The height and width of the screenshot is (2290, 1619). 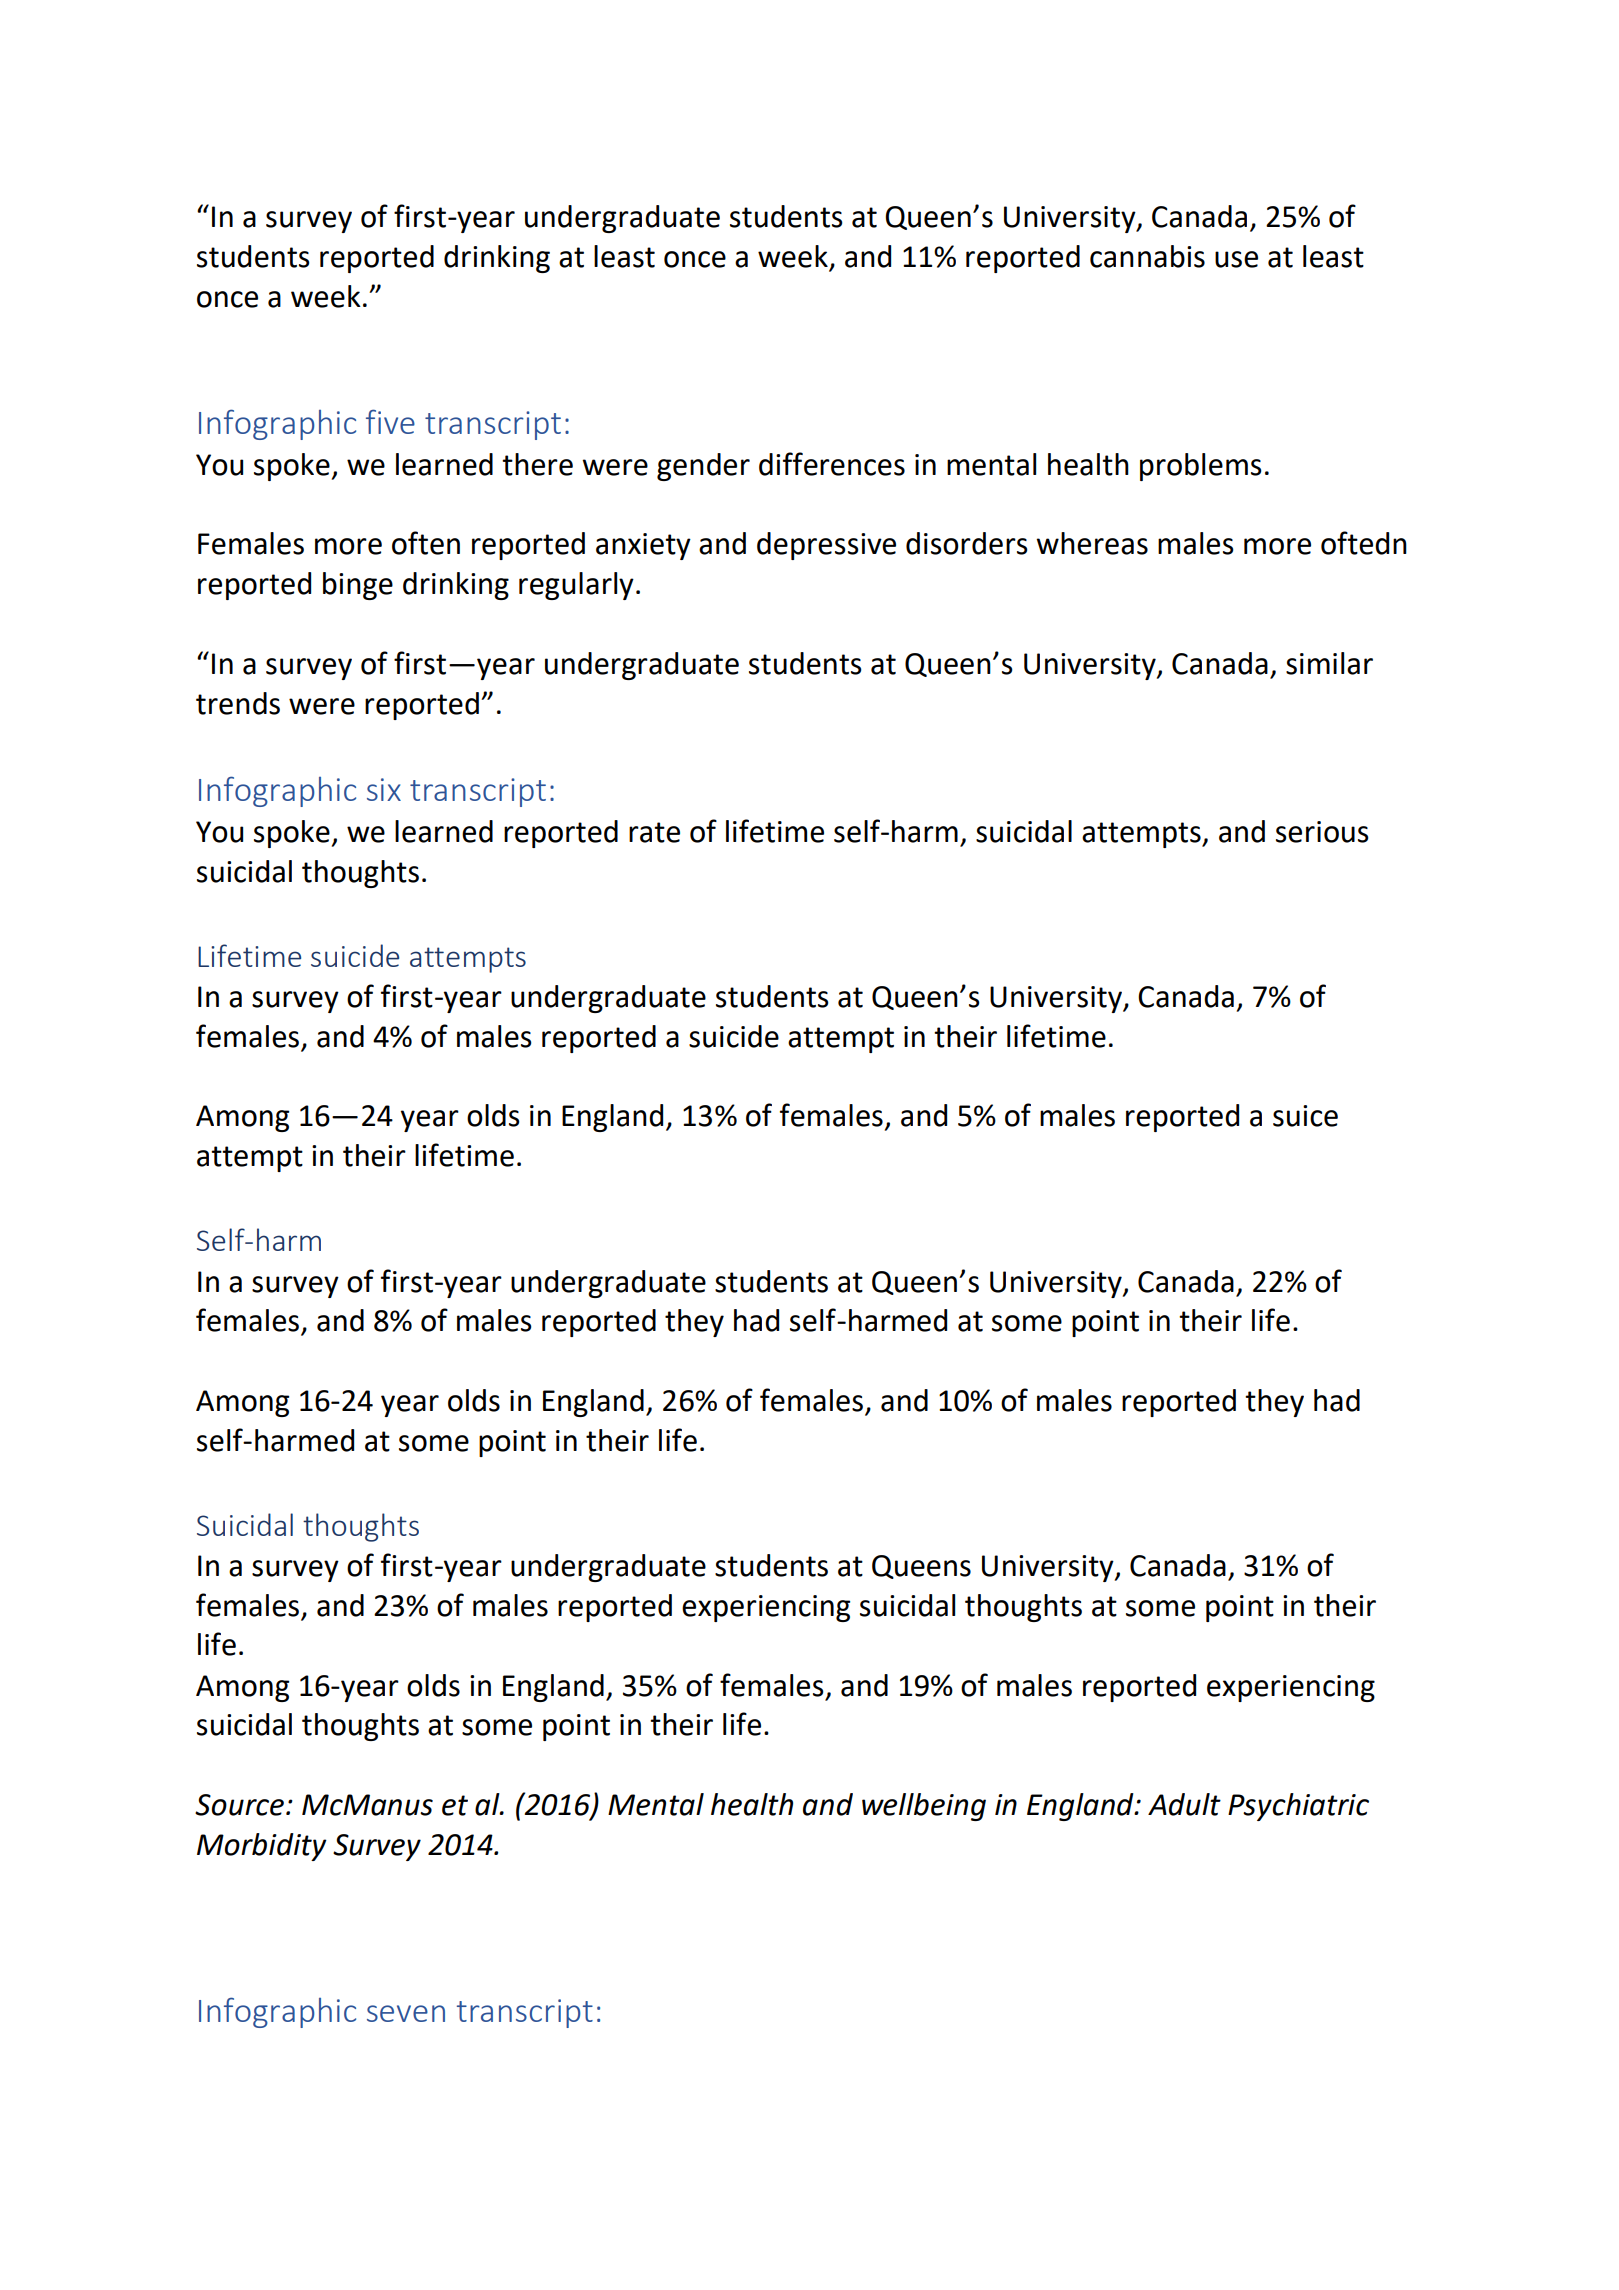 What do you see at coordinates (406, 2013) in the screenshot?
I see `seven` at bounding box center [406, 2013].
